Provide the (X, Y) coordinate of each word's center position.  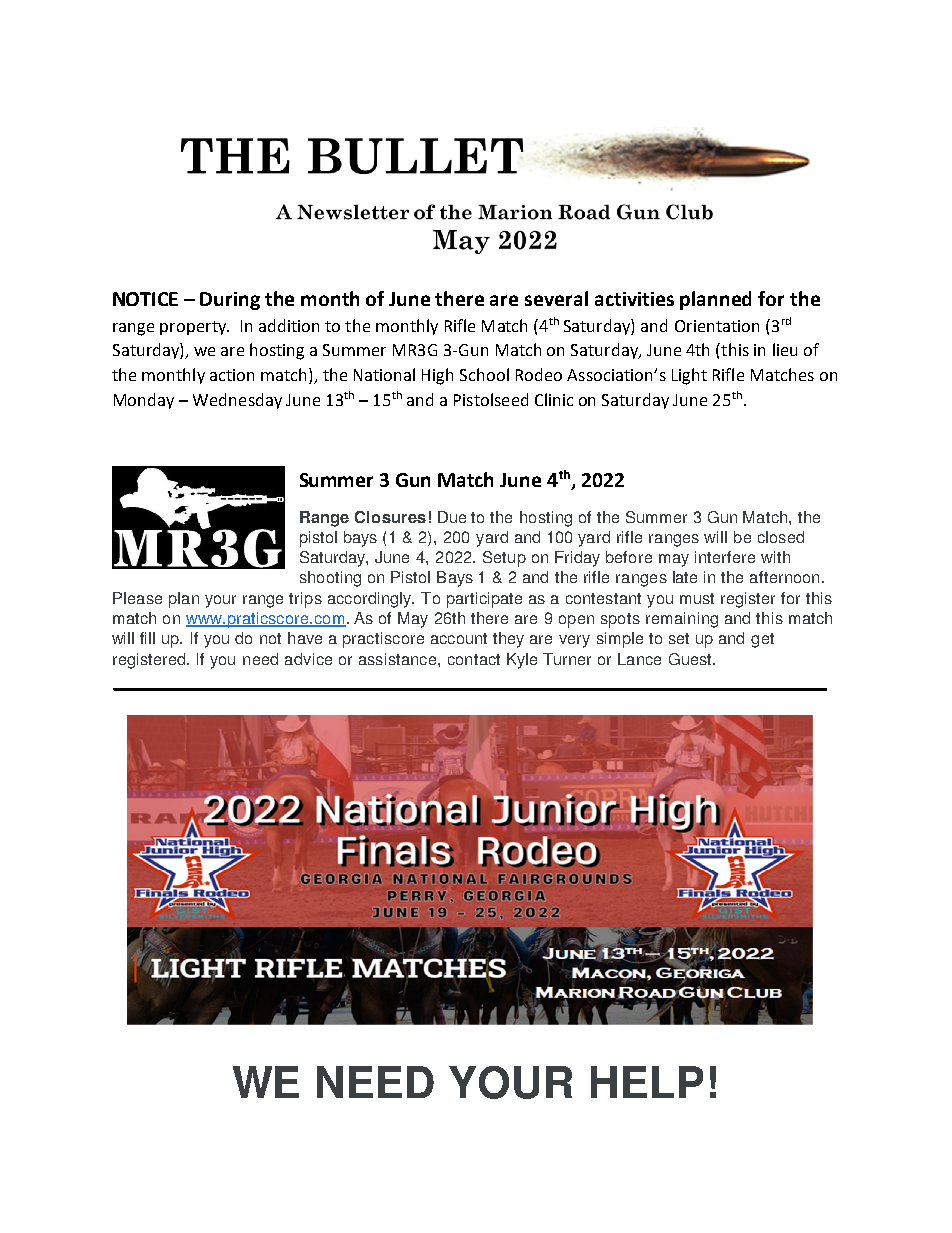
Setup (504, 559)
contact (474, 659)
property (194, 328)
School (484, 374)
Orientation (717, 326)
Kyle (522, 661)
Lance (639, 659)
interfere (725, 557)
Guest (691, 659)
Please (137, 598)
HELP (647, 1082)
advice (308, 659)
